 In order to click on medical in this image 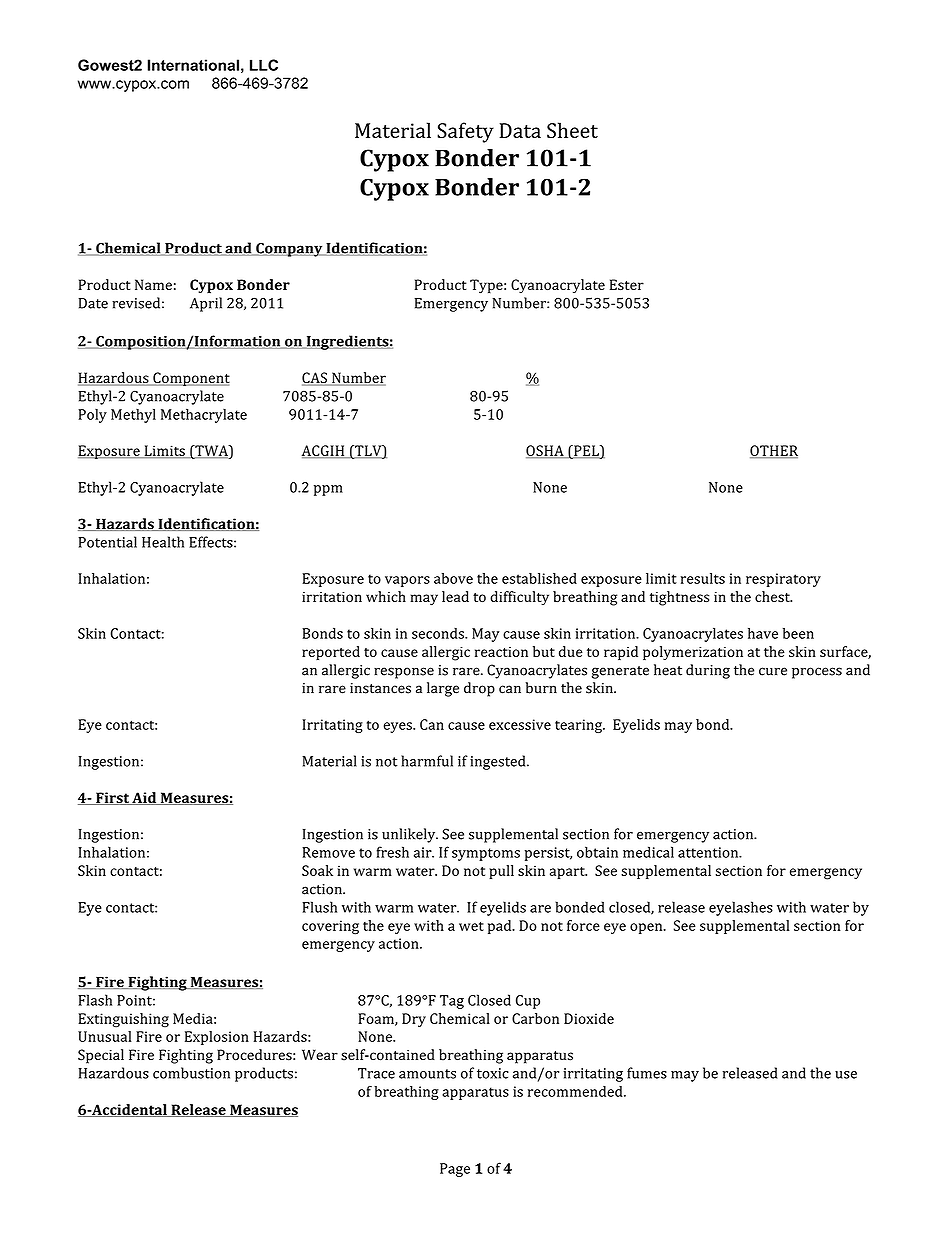, I will do `click(648, 852)`.
